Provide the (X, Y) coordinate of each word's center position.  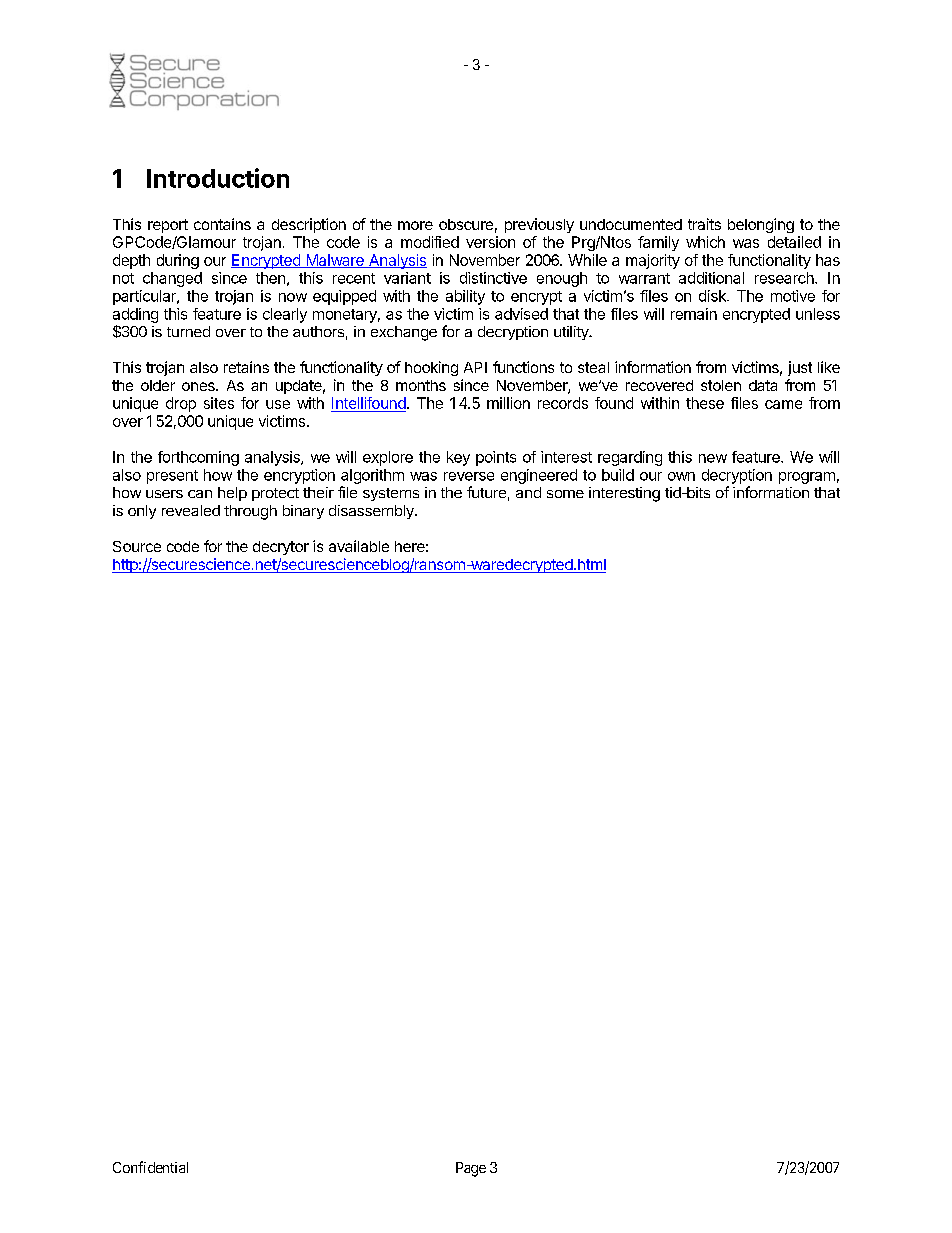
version (490, 242)
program (807, 478)
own (681, 476)
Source (137, 546)
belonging (761, 225)
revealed (191, 510)
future (486, 492)
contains (222, 224)
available (359, 546)
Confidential (150, 1167)
